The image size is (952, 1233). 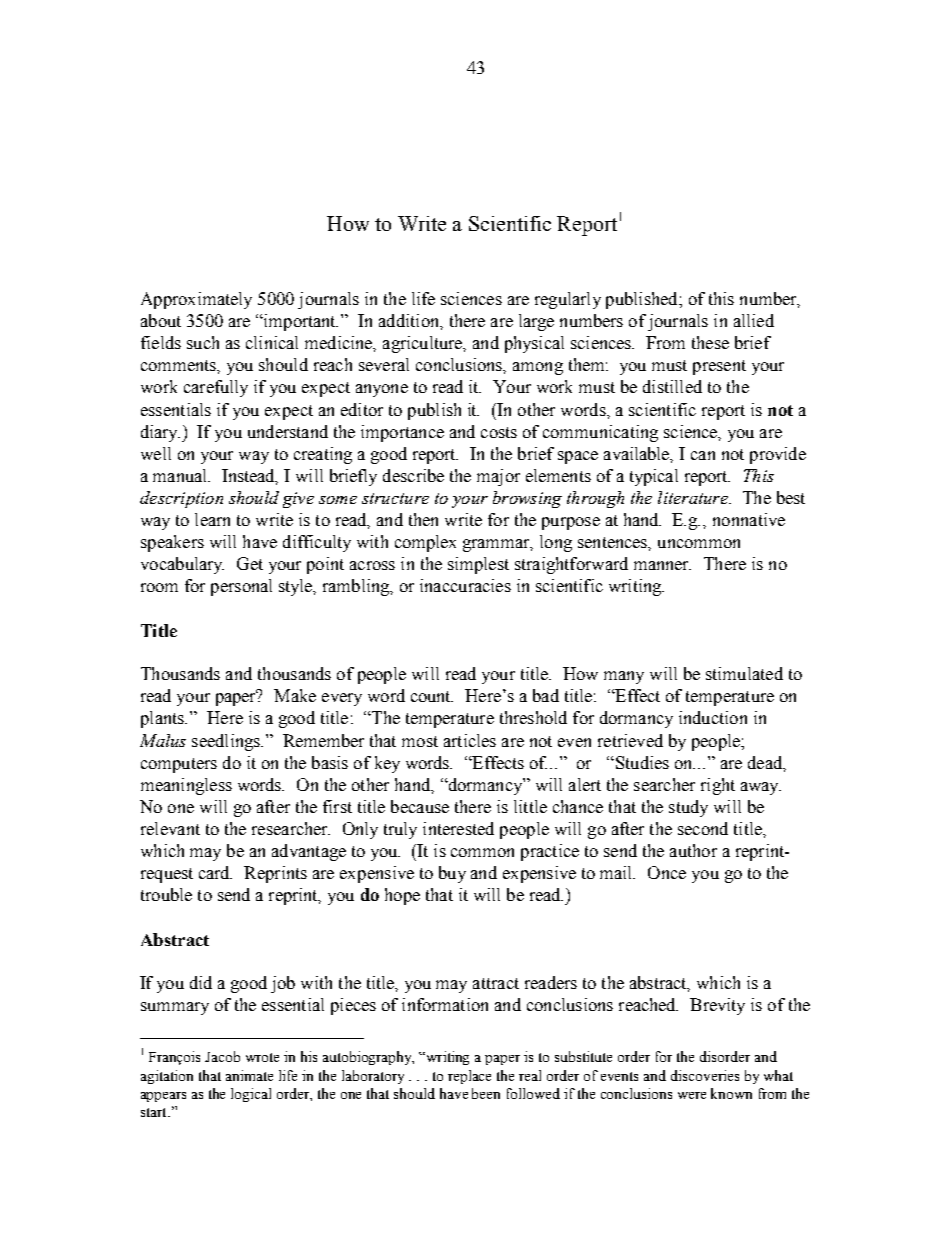 What do you see at coordinates (432, 696) in the image?
I see `count` at bounding box center [432, 696].
